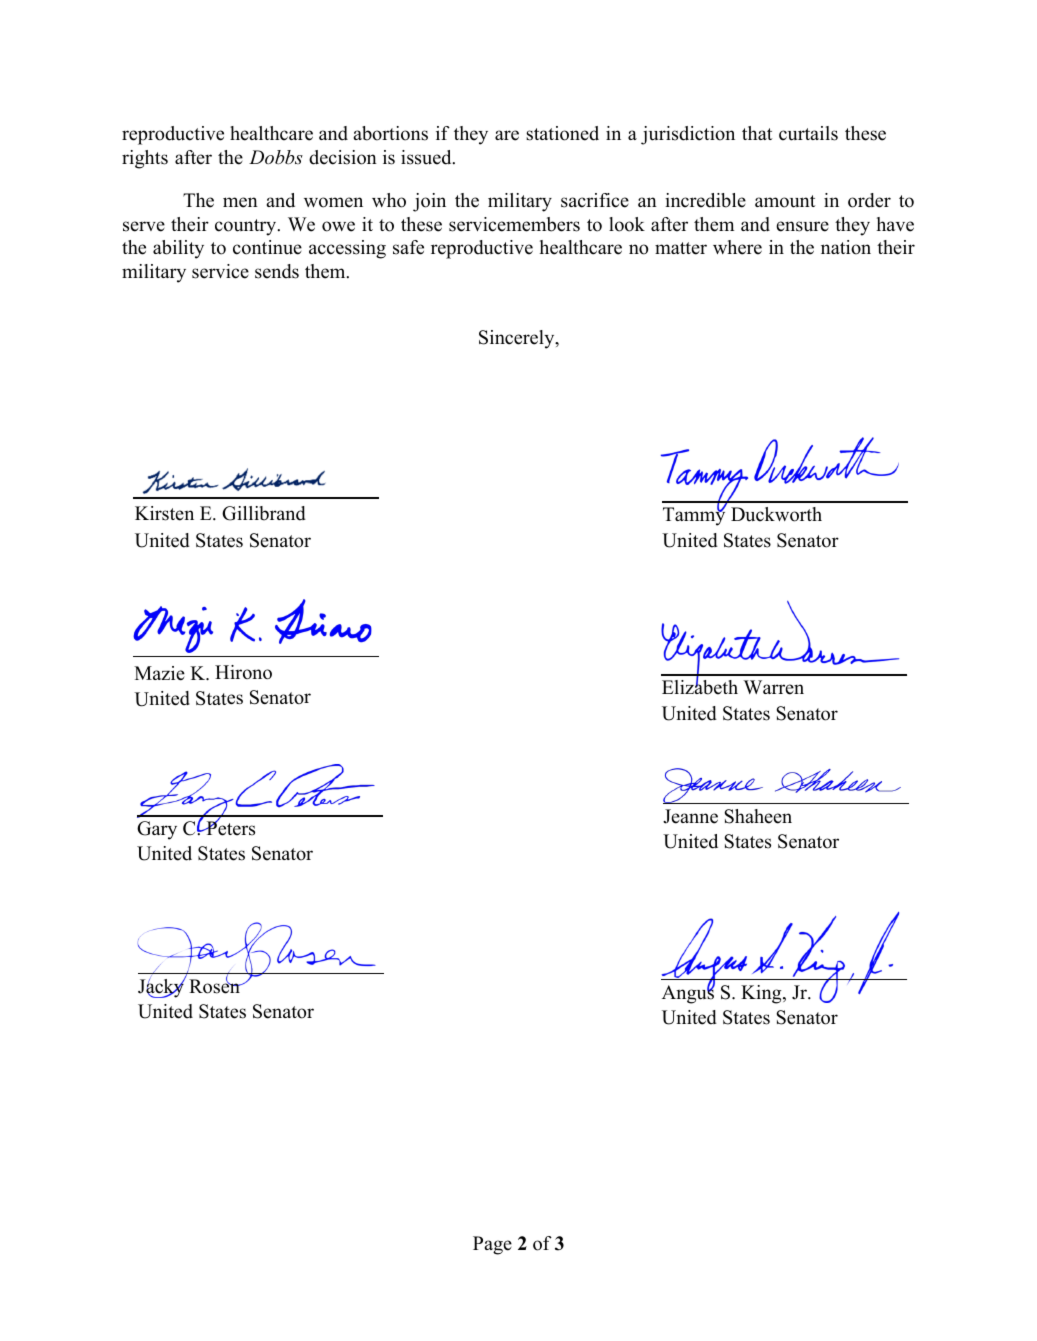 This document has height=1341, width=1037. Describe the element at coordinates (162, 987) in the document. I see `Jacky` at that location.
